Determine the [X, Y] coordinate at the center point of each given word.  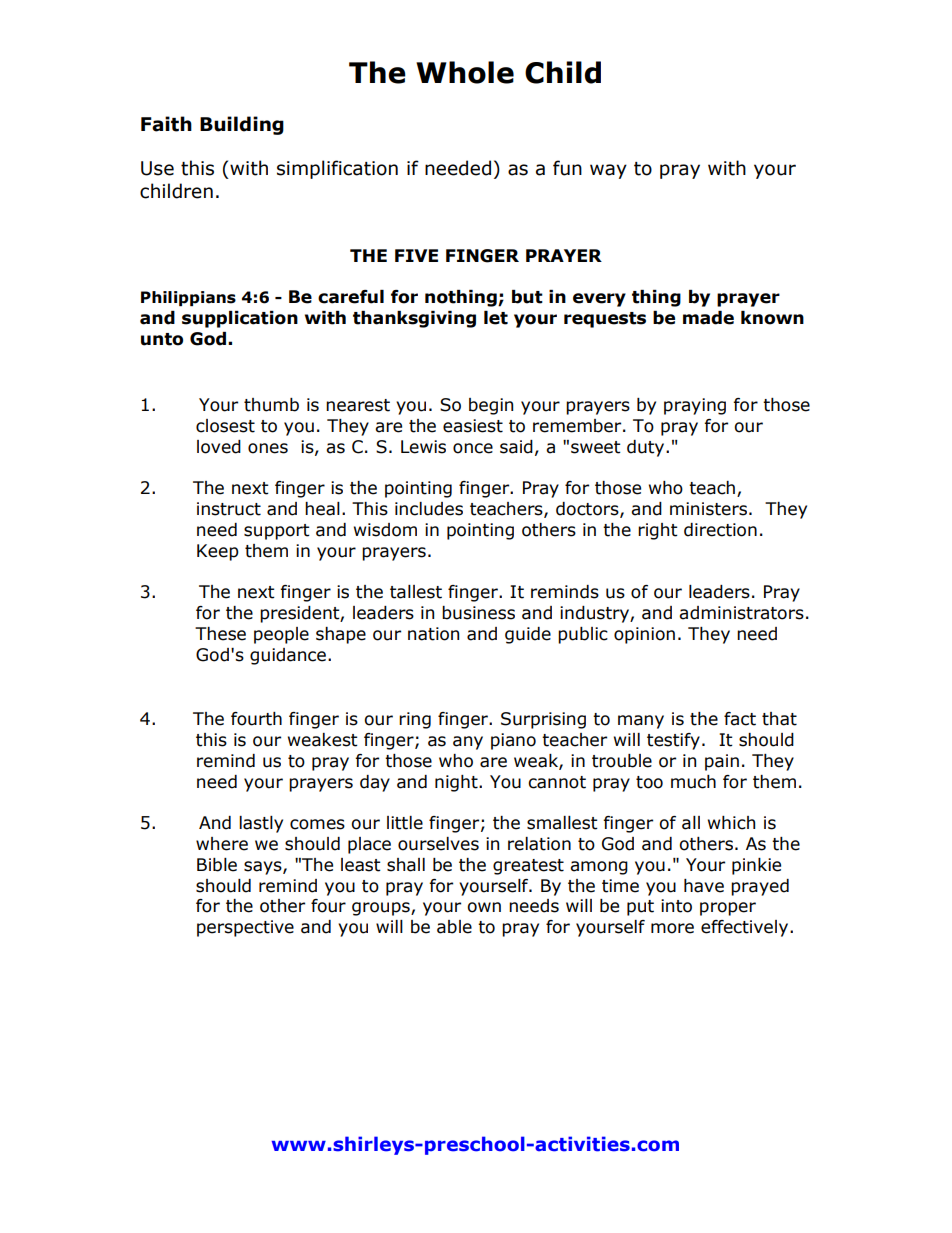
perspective [245, 928]
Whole [465, 72]
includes [429, 509]
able [454, 927]
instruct [229, 509]
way [608, 171]
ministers [708, 509]
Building [242, 125]
